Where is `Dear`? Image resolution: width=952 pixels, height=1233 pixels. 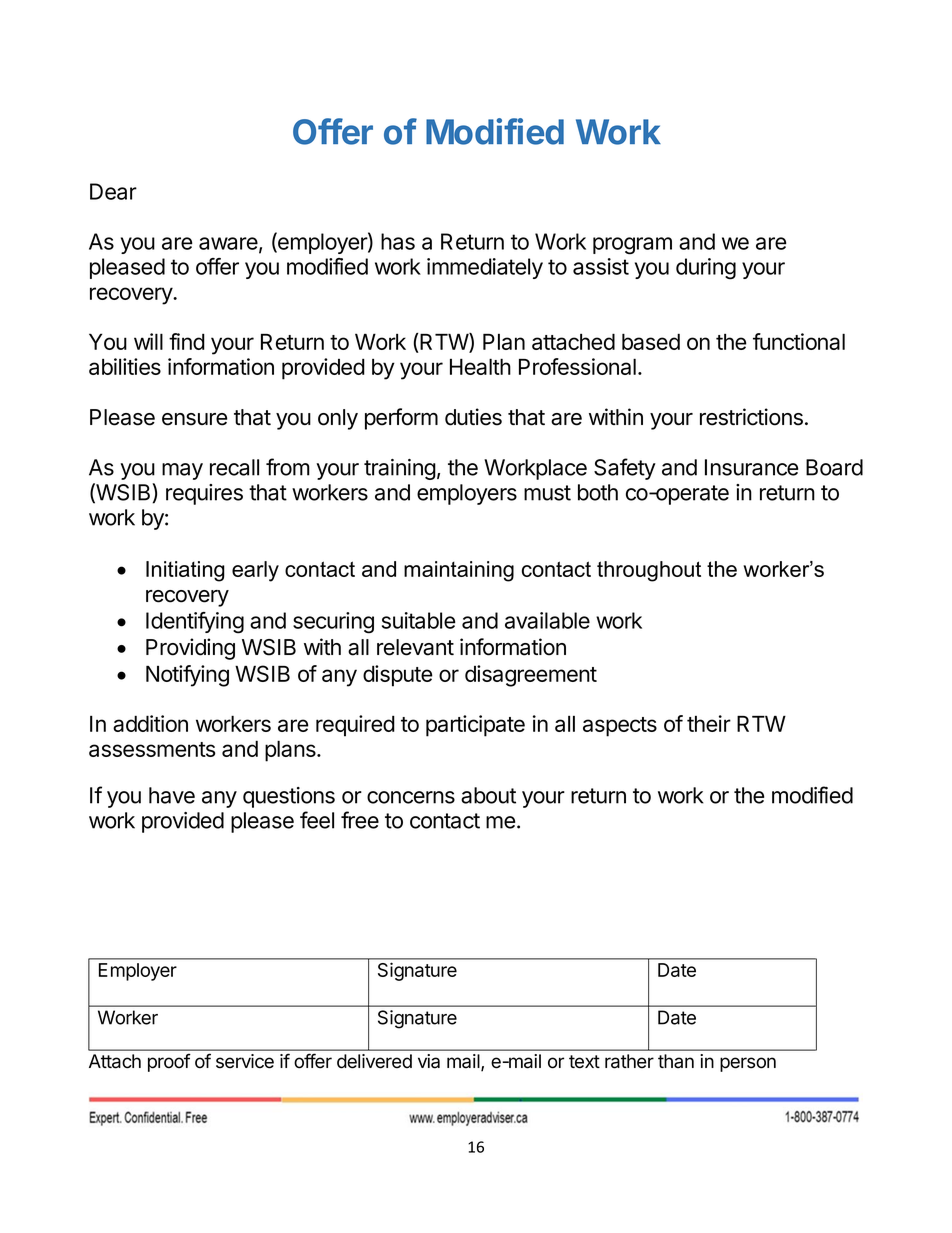
Dear is located at coordinates (113, 191).
